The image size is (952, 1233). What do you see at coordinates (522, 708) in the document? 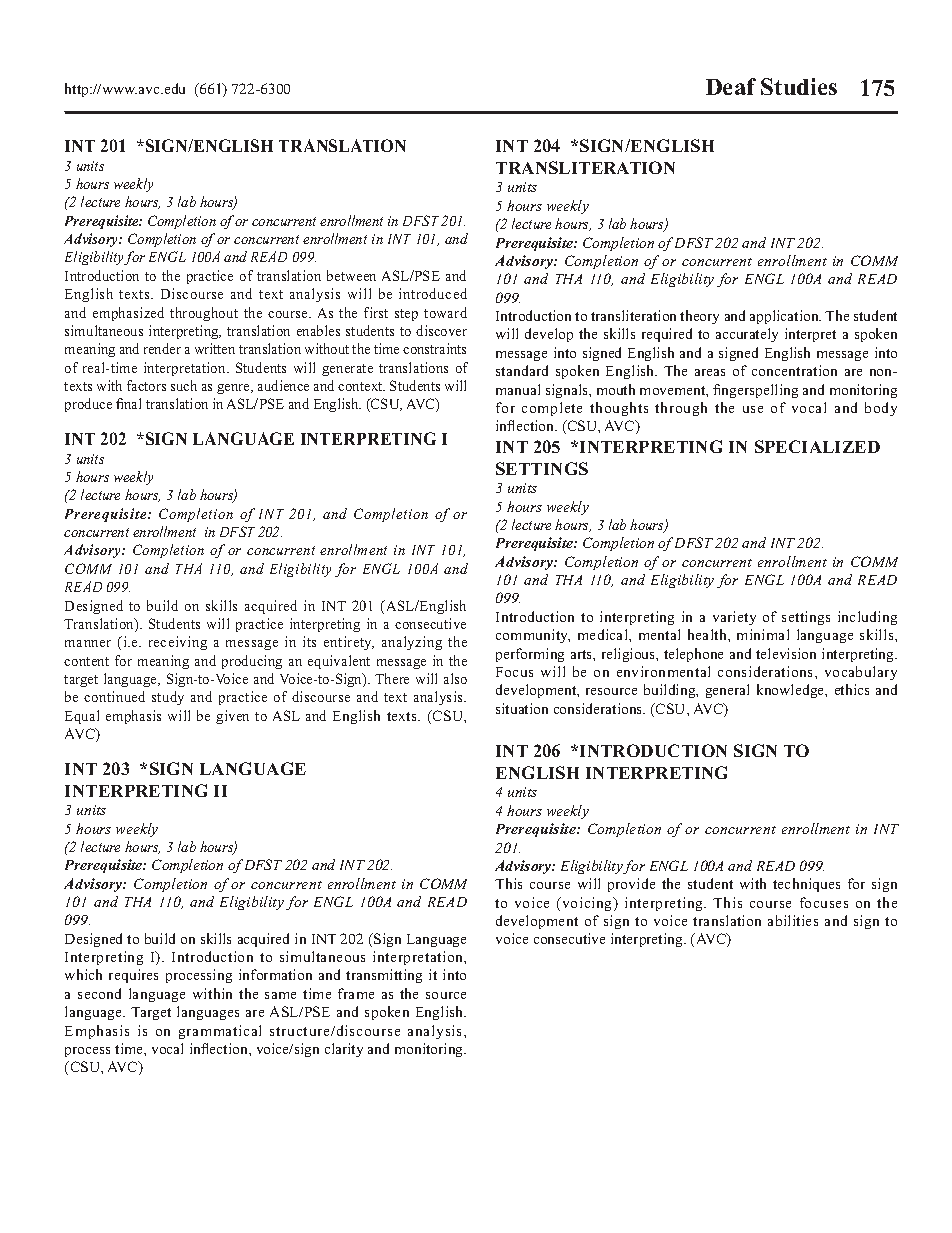
I see `situation` at bounding box center [522, 708].
